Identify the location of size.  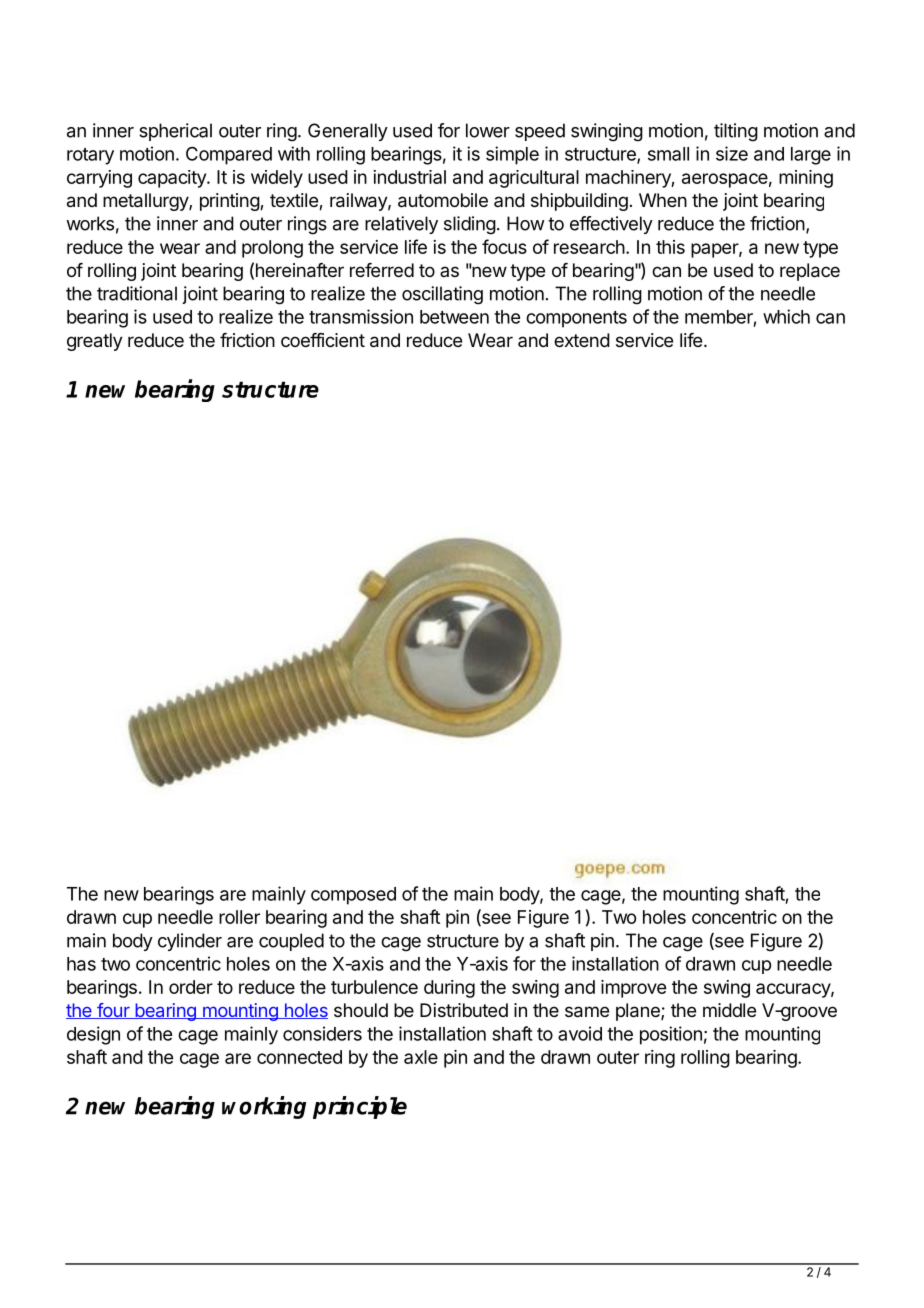
(732, 153).
